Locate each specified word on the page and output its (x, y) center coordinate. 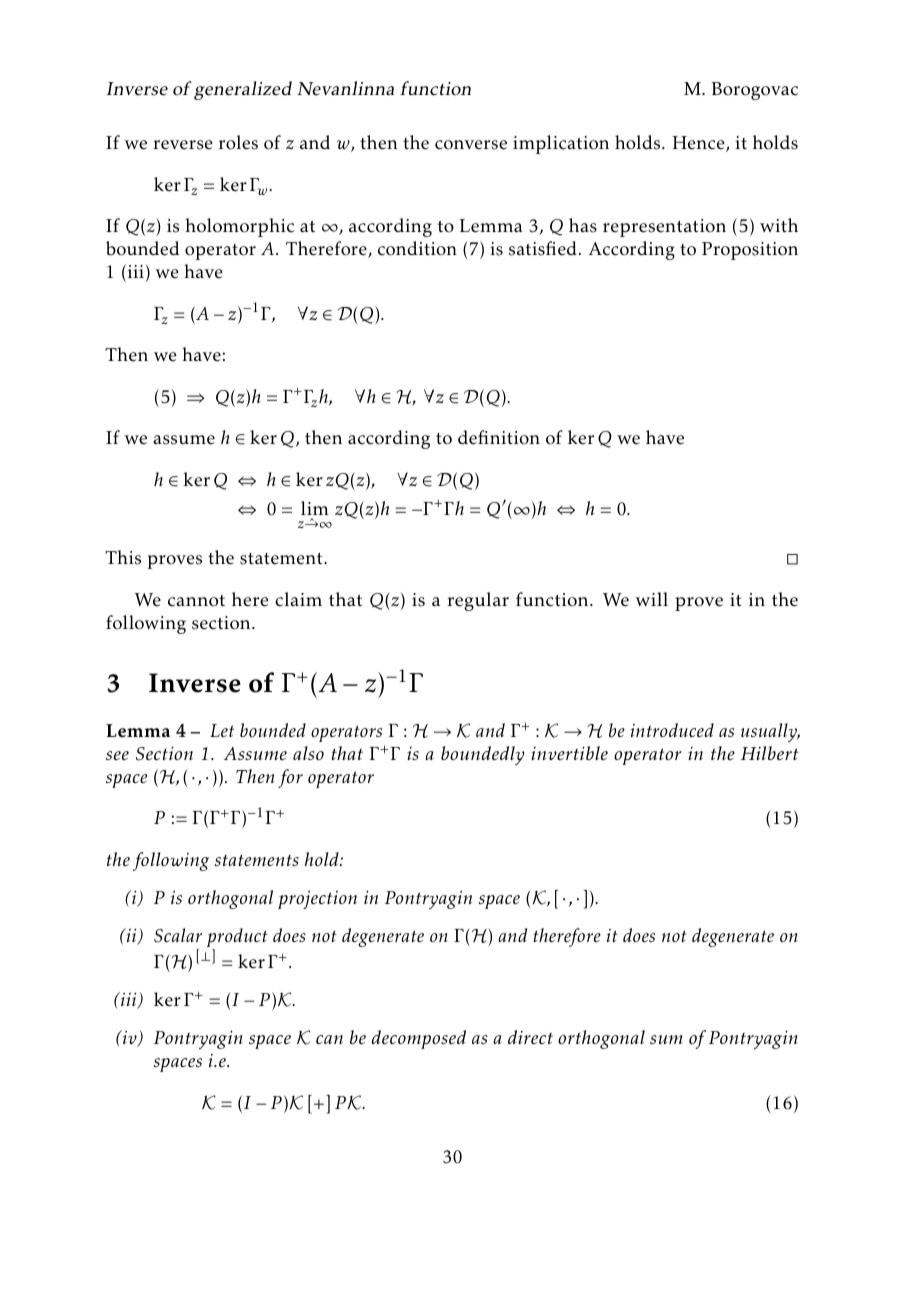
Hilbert (770, 753)
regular (478, 601)
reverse (183, 145)
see (117, 755)
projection (317, 900)
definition (499, 437)
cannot (196, 601)
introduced (672, 730)
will (652, 599)
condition (417, 248)
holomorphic (239, 227)
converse (471, 145)
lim (315, 508)
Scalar (178, 935)
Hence (699, 144)
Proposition (750, 251)
